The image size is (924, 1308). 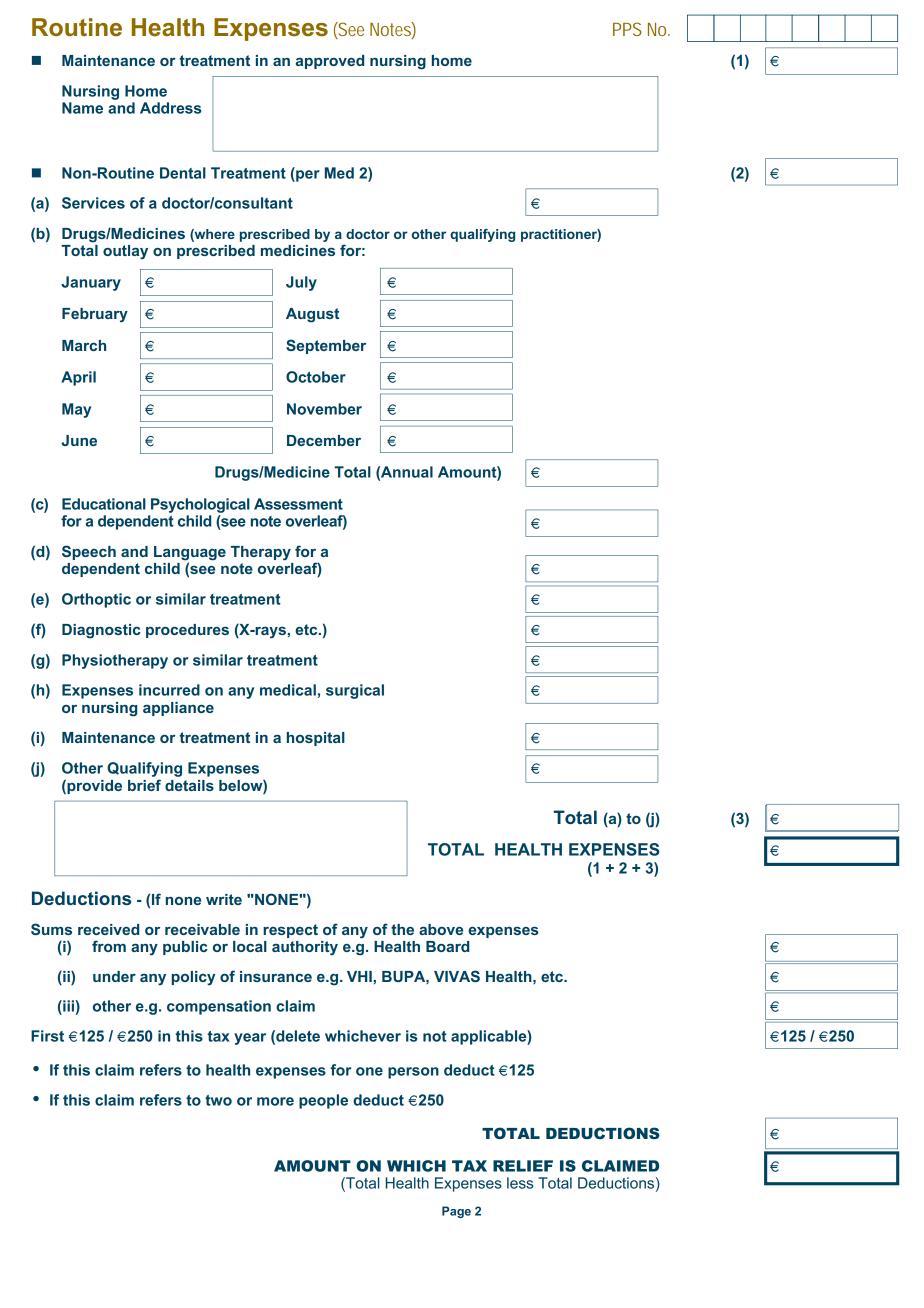 I want to click on June, so click(x=79, y=440).
